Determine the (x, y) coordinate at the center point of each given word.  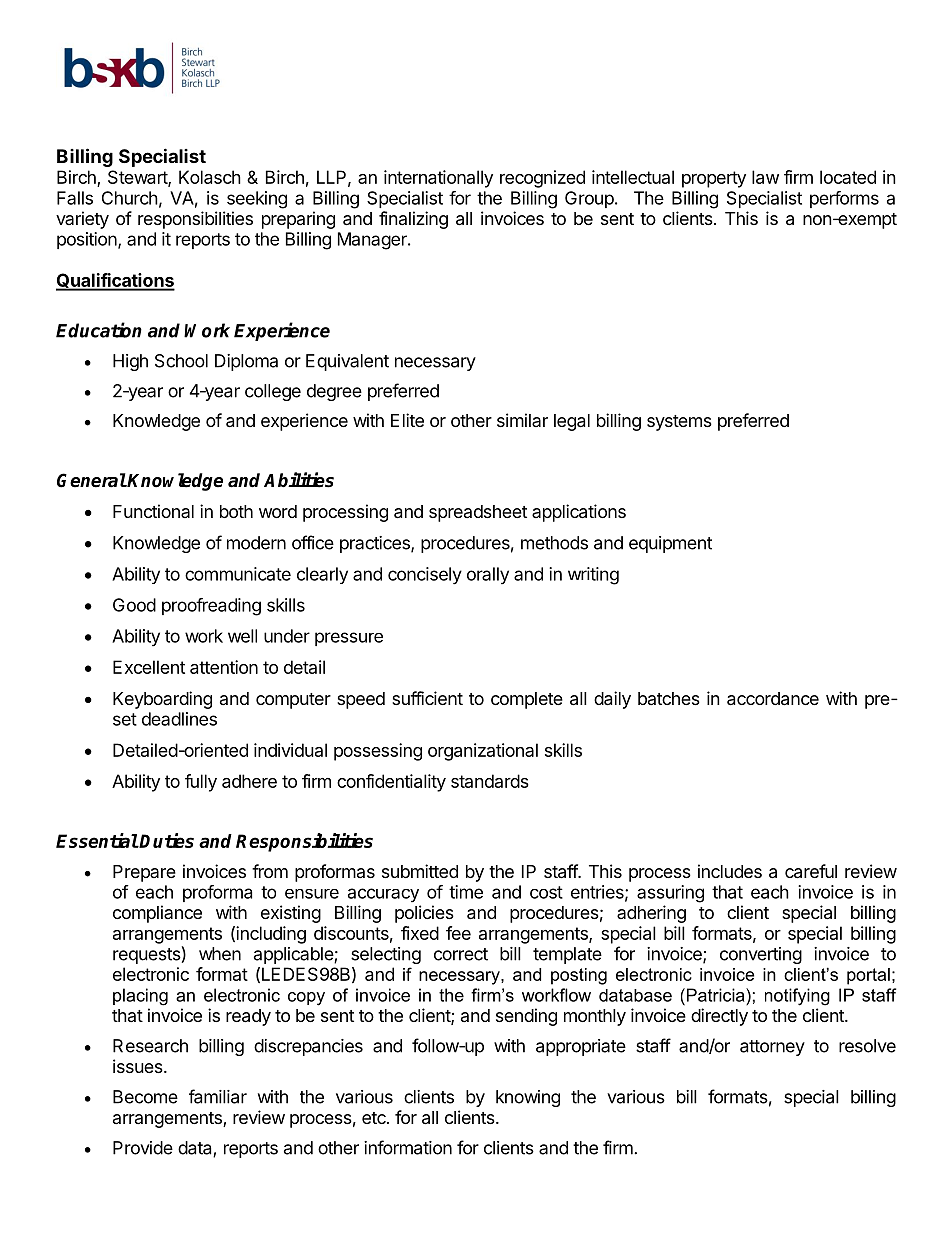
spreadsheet (478, 513)
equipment (670, 544)
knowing (528, 1098)
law (765, 177)
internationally (438, 179)
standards (490, 781)
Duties (166, 840)
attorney (772, 1048)
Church (130, 198)
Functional (153, 511)
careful (811, 871)
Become (145, 1097)
